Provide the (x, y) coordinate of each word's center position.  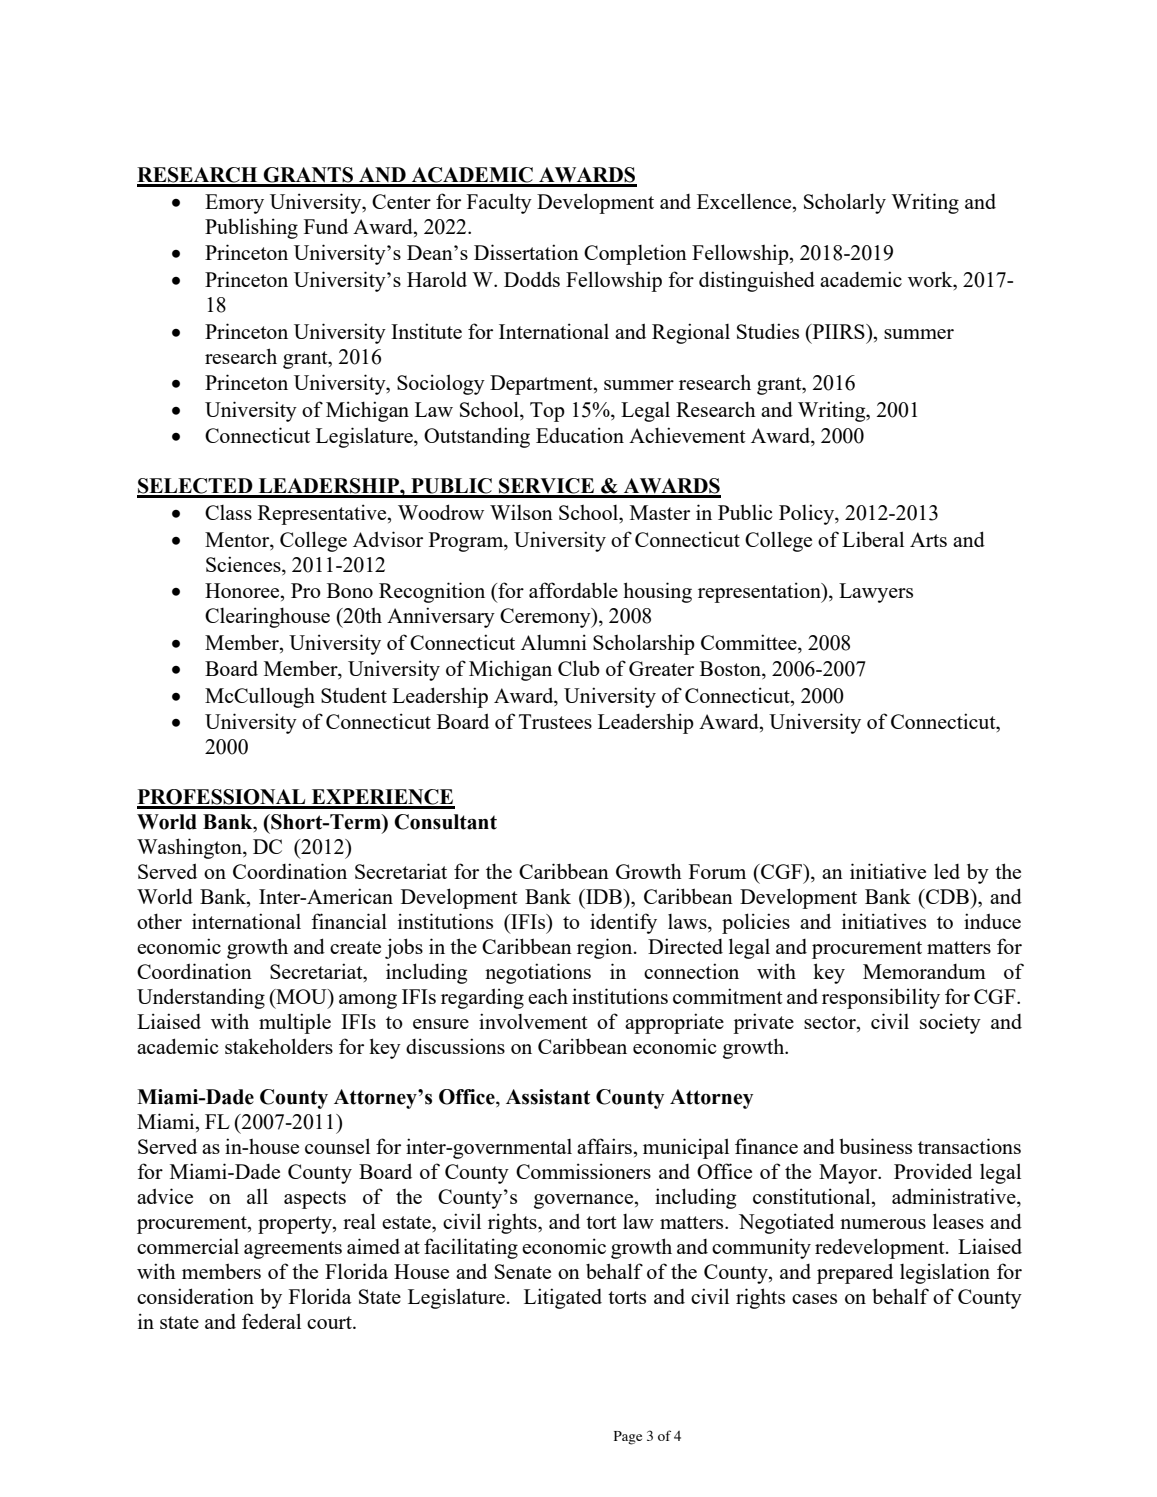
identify (623, 923)
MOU (301, 996)
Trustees (555, 721)
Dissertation (526, 252)
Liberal (873, 539)
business (875, 1146)
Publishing (251, 228)
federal (271, 1321)
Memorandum (924, 971)
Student (354, 695)
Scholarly (845, 203)
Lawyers (876, 593)
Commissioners (583, 1171)
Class (228, 512)
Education (580, 435)
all (257, 1196)
